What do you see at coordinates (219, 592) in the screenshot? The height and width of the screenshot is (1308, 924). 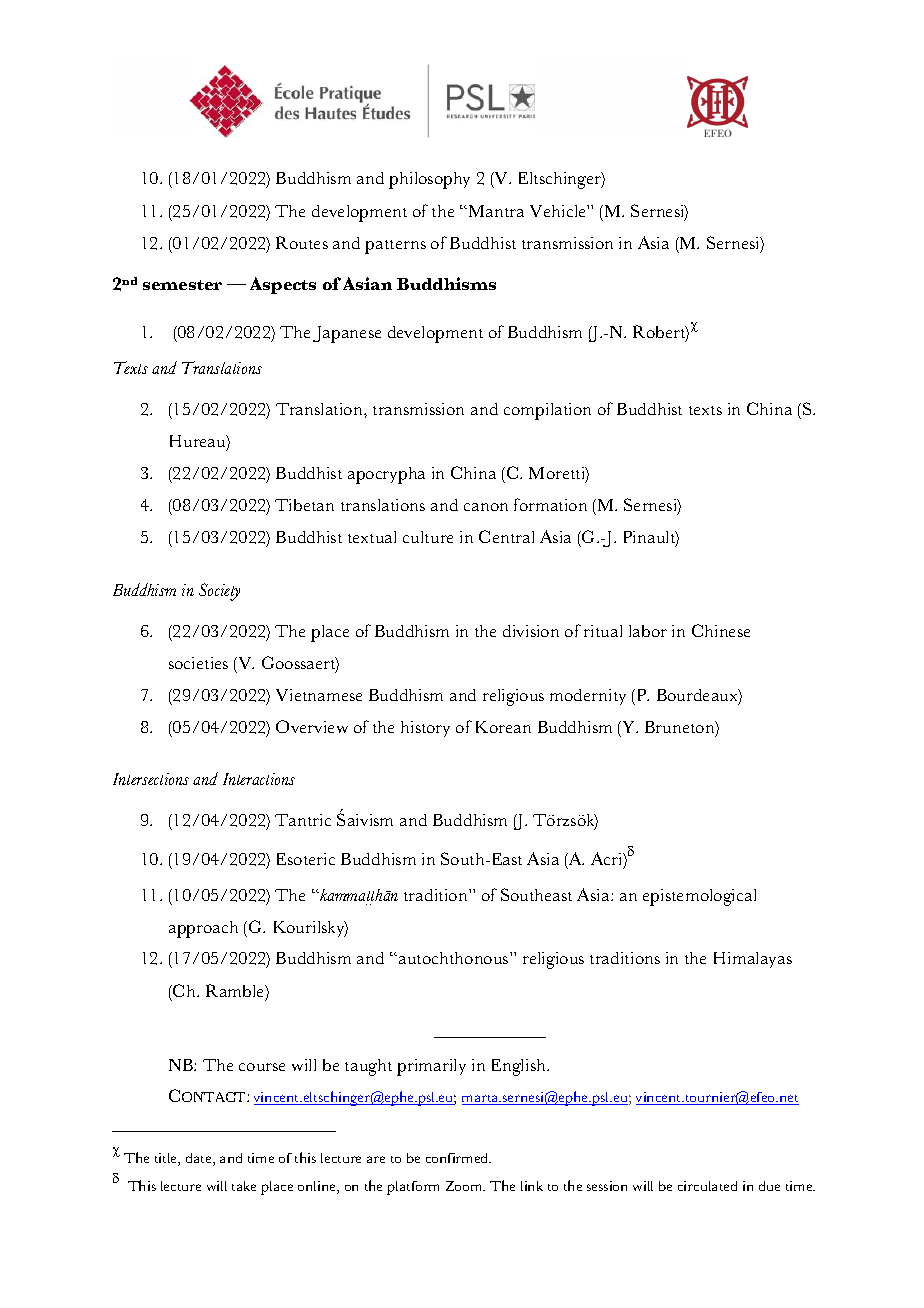 I see `Society` at bounding box center [219, 592].
